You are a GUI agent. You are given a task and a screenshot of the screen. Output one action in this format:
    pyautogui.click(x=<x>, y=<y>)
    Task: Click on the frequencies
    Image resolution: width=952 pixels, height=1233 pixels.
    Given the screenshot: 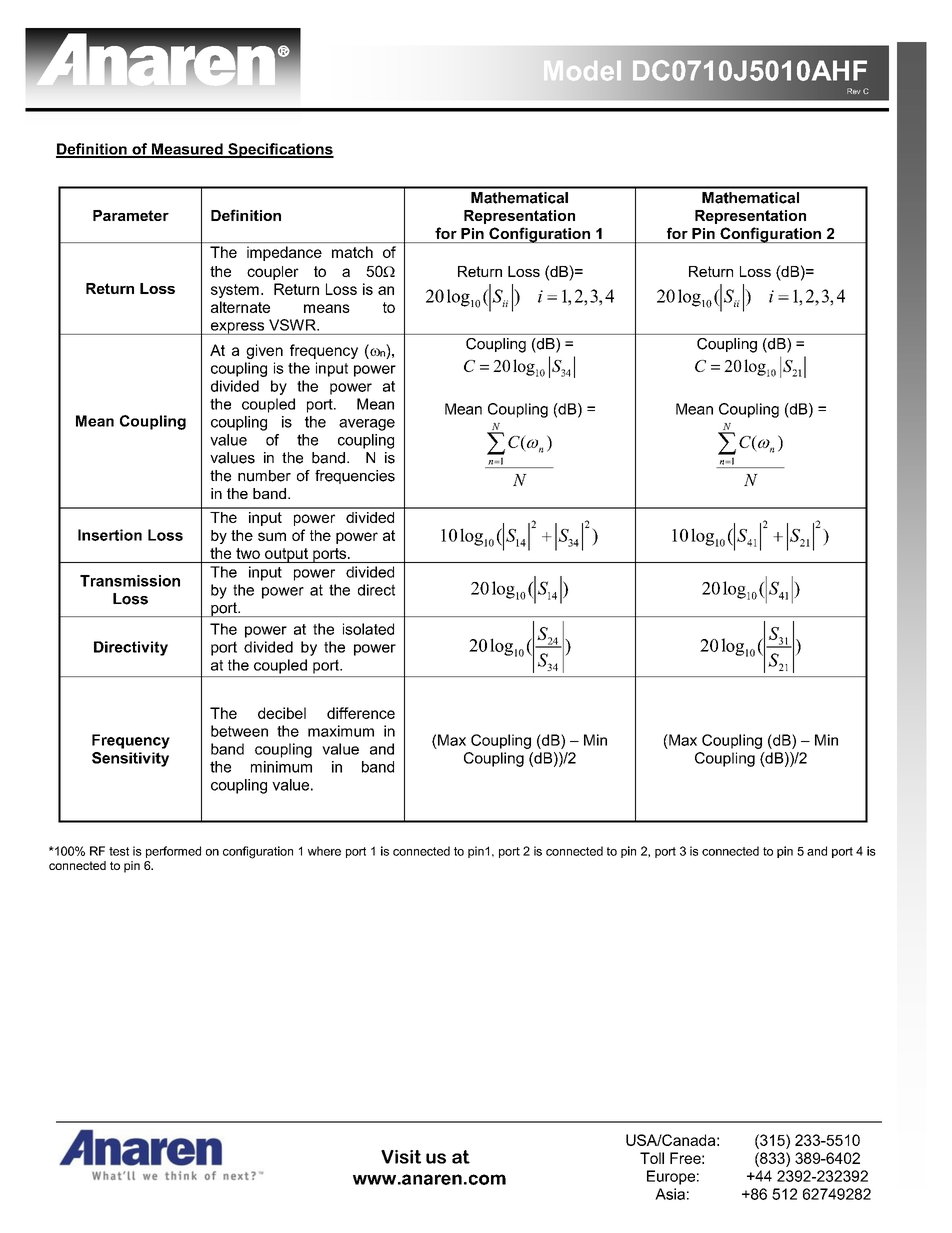 What is the action you would take?
    pyautogui.click(x=355, y=477)
